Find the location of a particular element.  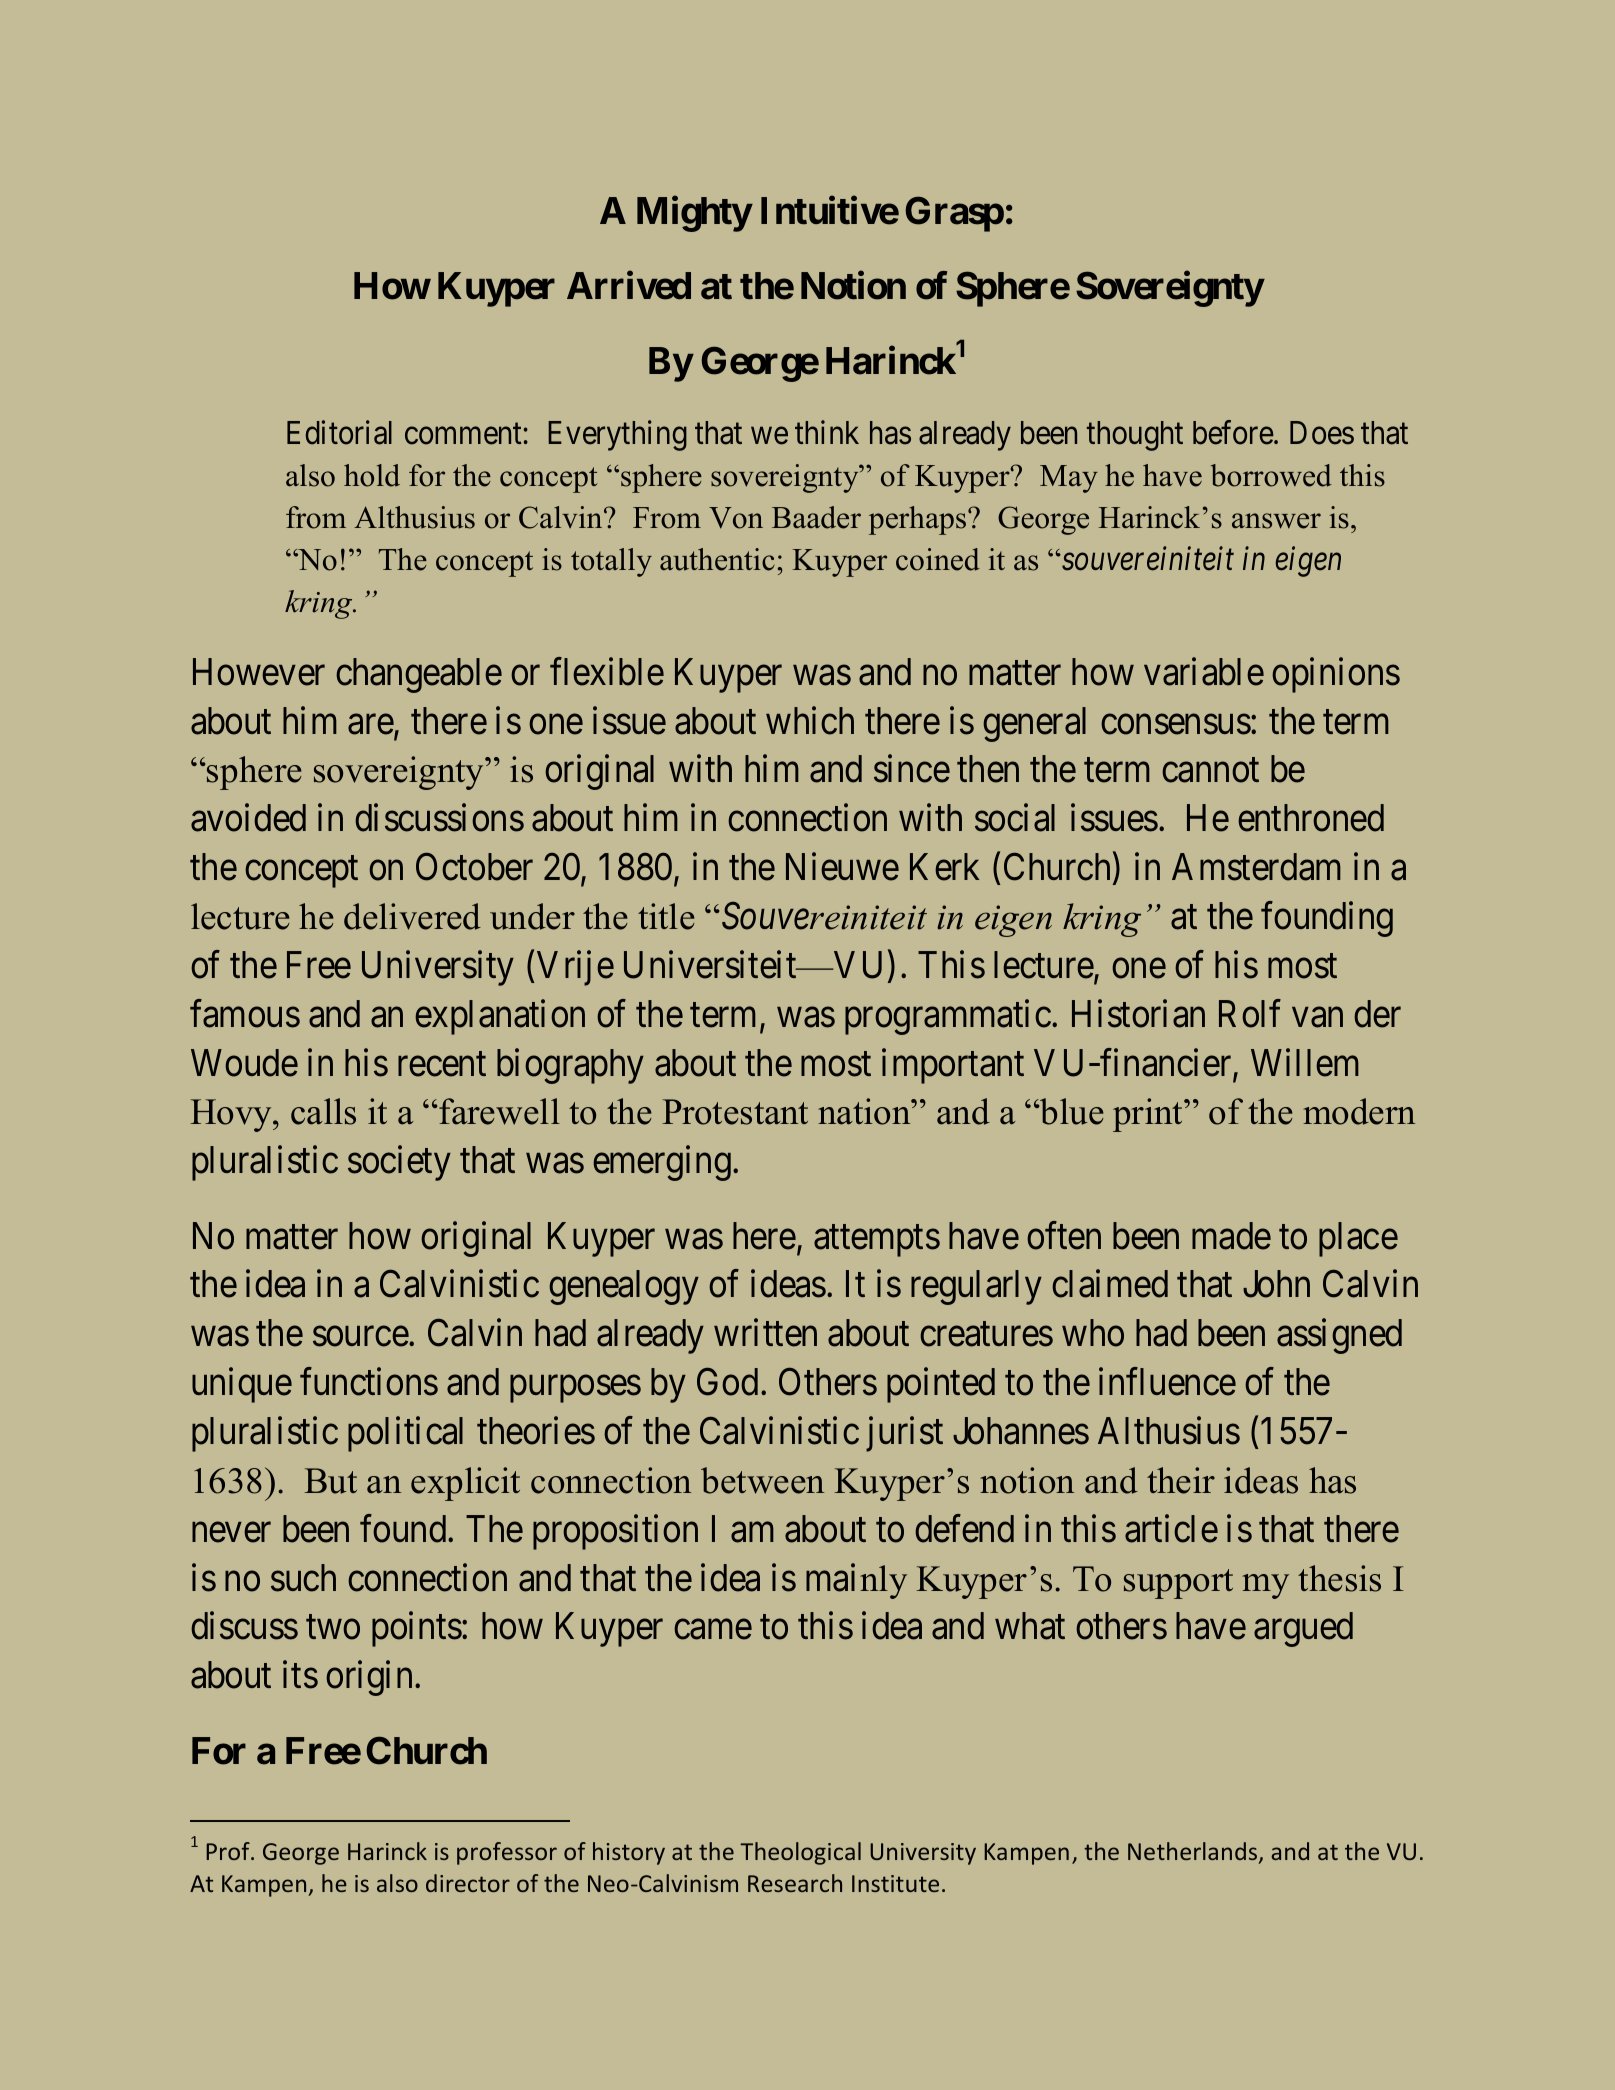

which is located at coordinates (810, 720).
